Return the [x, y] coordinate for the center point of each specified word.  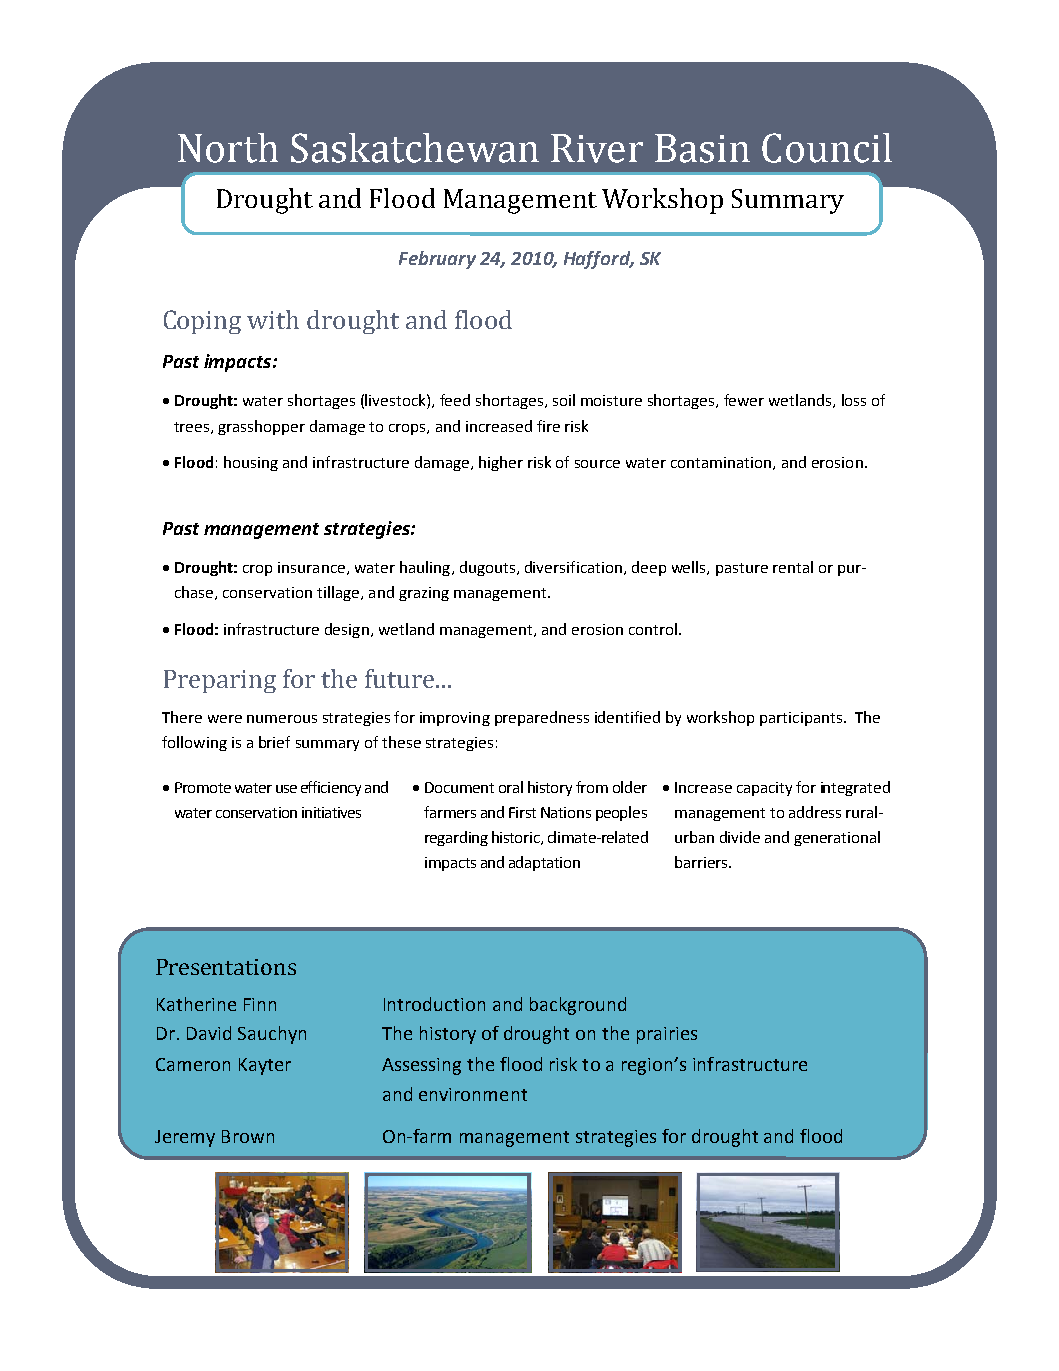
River [597, 148]
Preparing [220, 681]
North [228, 148]
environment [473, 1094]
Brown [248, 1136]
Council [827, 148]
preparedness [542, 718]
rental [793, 567]
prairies [667, 1035]
